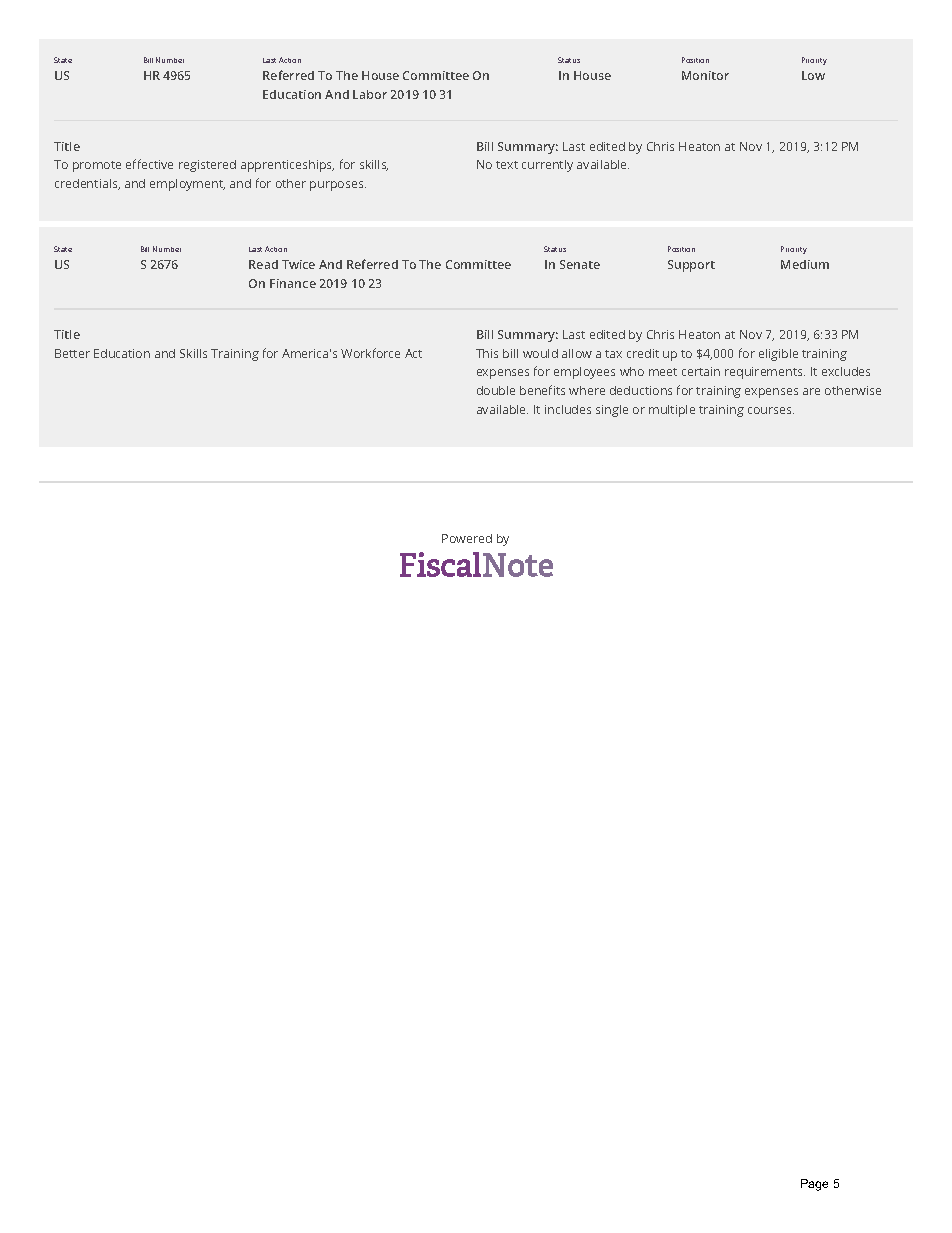 This image has height=1233, width=952. What do you see at coordinates (612, 411) in the image?
I see `single` at bounding box center [612, 411].
